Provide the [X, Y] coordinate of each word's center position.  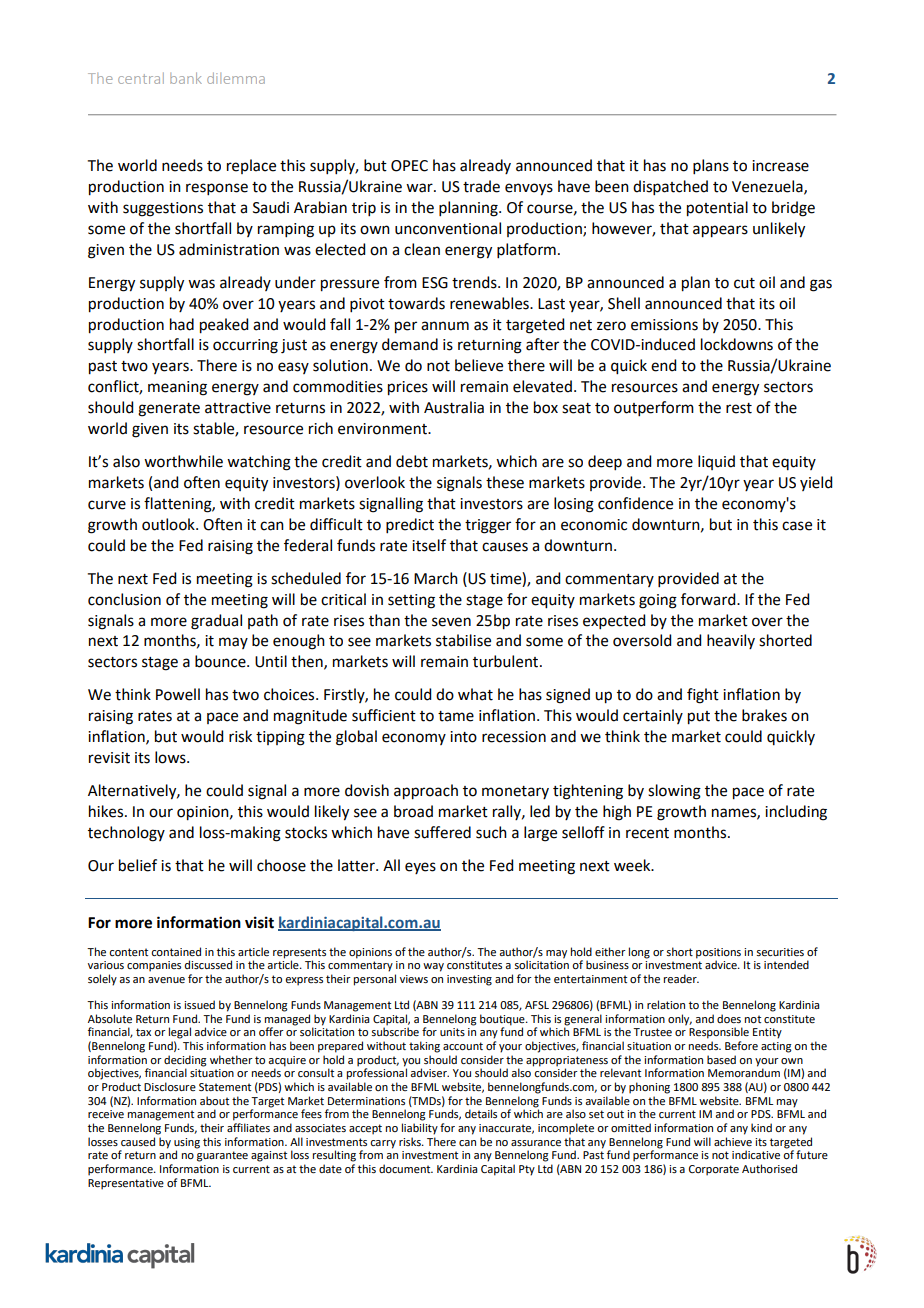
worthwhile [183, 461]
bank [186, 78]
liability [420, 1129]
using [187, 1143]
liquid [716, 462]
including [796, 813]
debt [412, 461]
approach [426, 792]
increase [780, 166]
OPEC [409, 166]
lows [171, 757]
